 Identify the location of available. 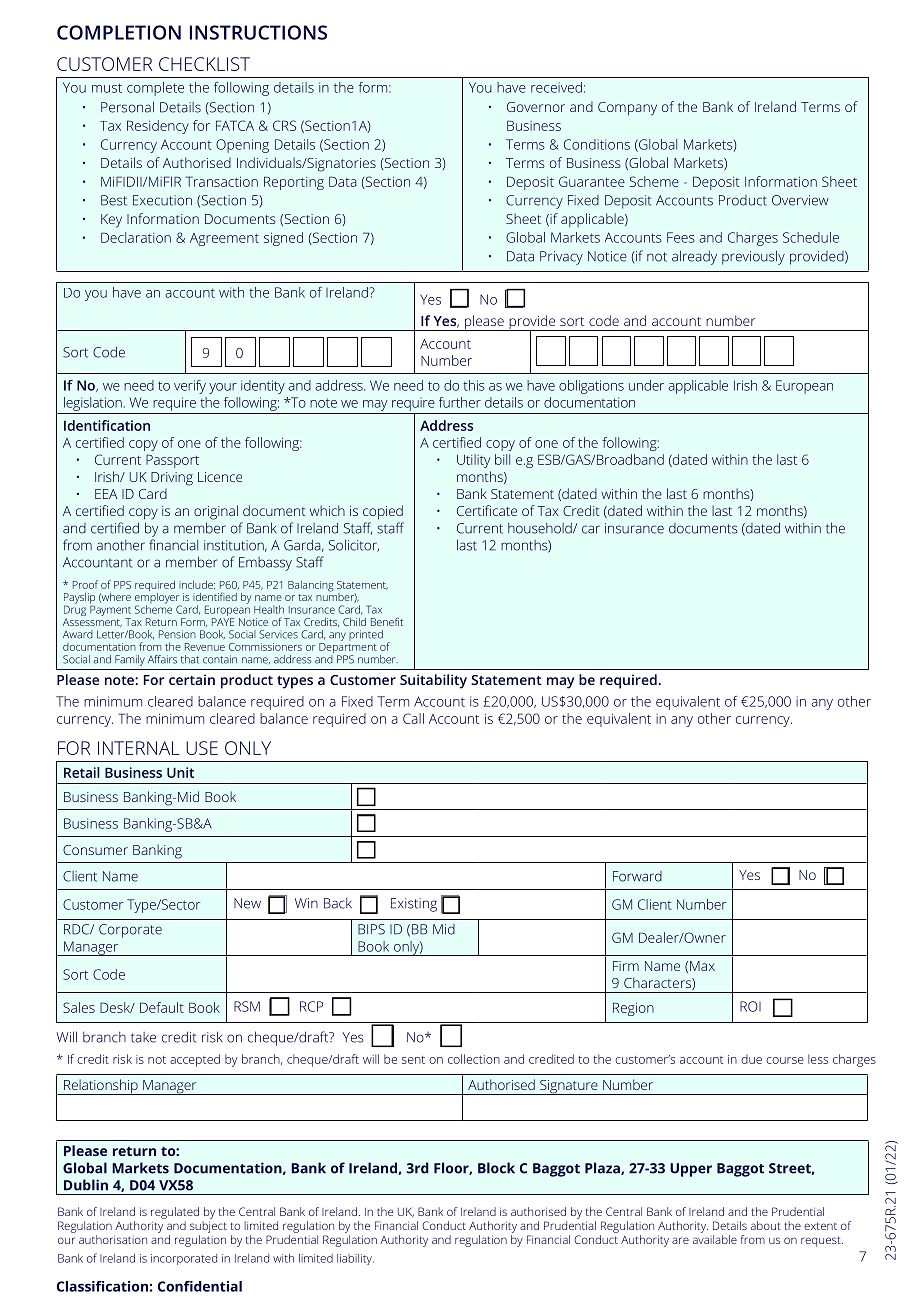
(715, 1239).
